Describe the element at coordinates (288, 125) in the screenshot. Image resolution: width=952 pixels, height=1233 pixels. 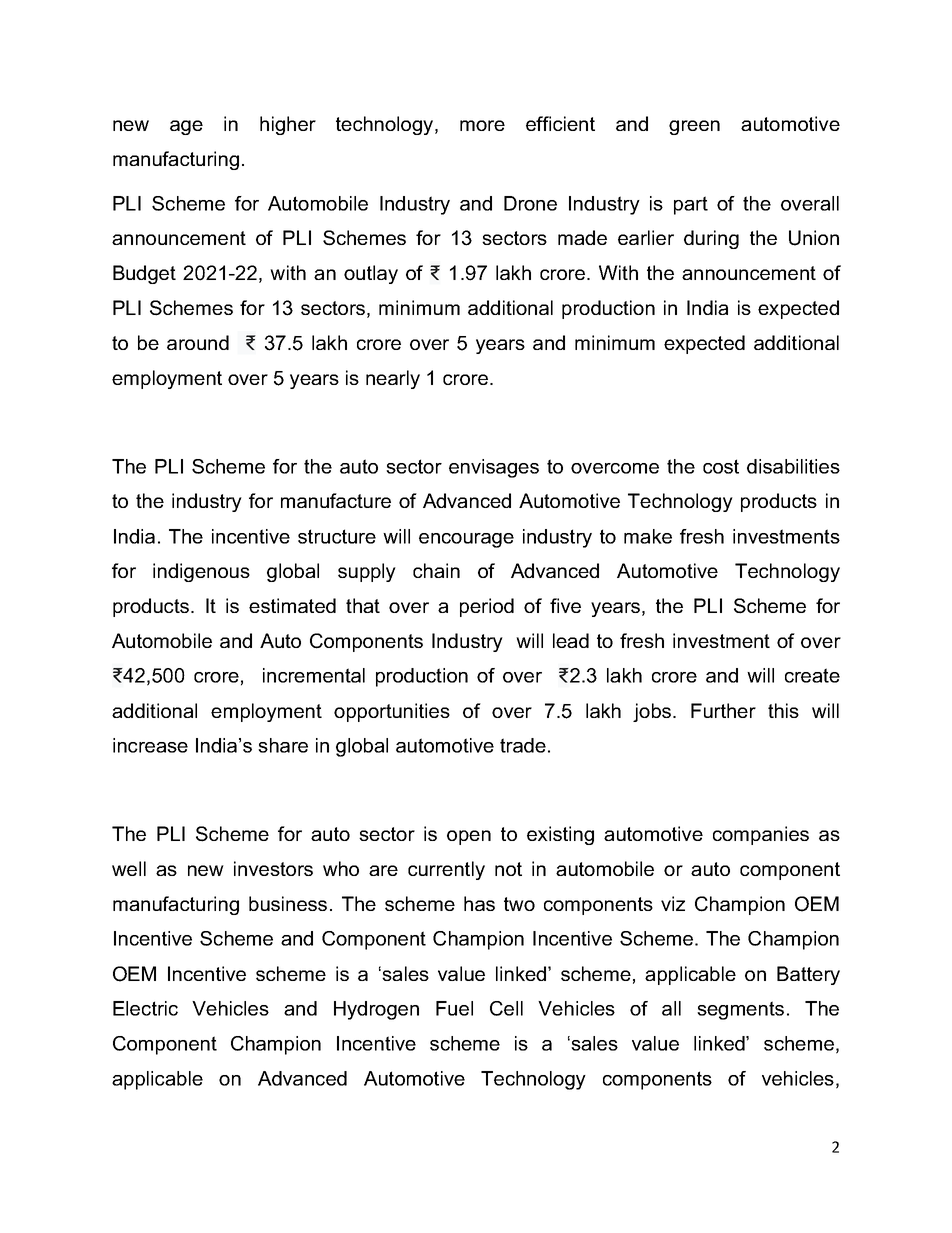
I see `higher` at that location.
